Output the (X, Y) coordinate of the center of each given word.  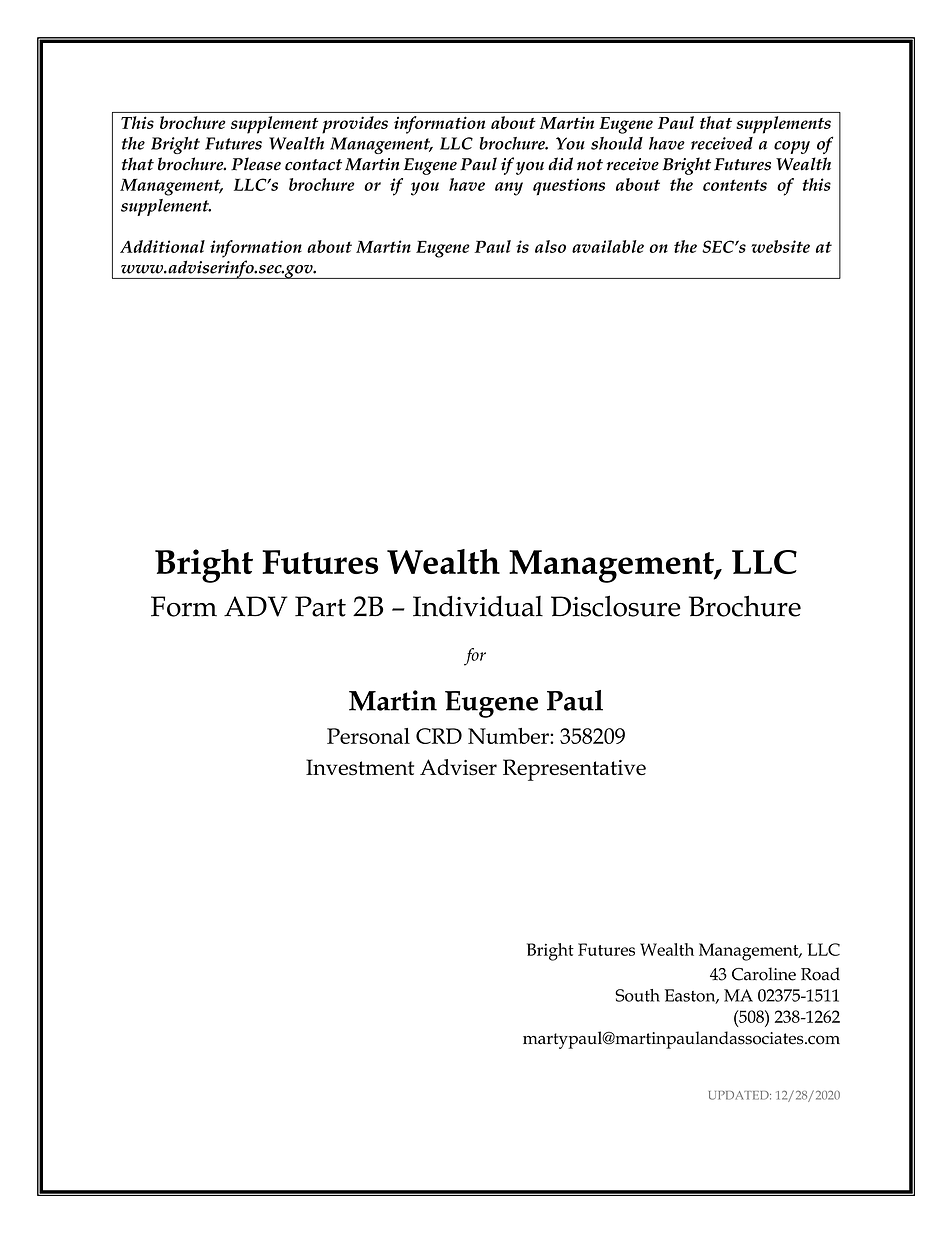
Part (320, 606)
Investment (360, 767)
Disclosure (616, 606)
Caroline (764, 974)
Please (256, 164)
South (637, 995)
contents (735, 185)
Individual (478, 606)
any (509, 189)
